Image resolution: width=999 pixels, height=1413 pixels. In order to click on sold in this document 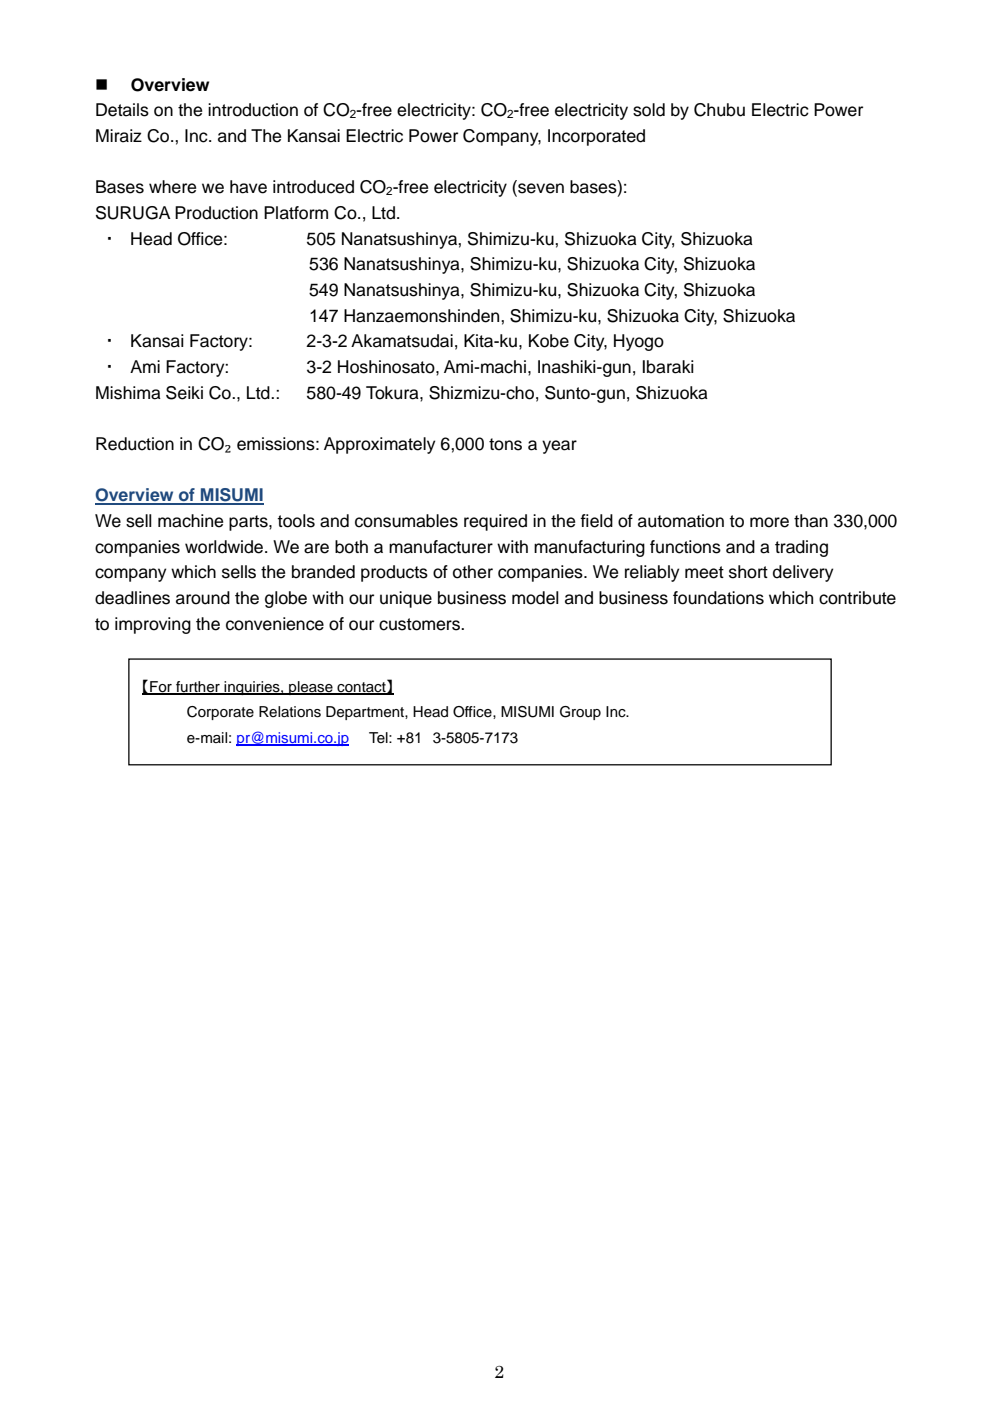, I will do `click(649, 110)`.
